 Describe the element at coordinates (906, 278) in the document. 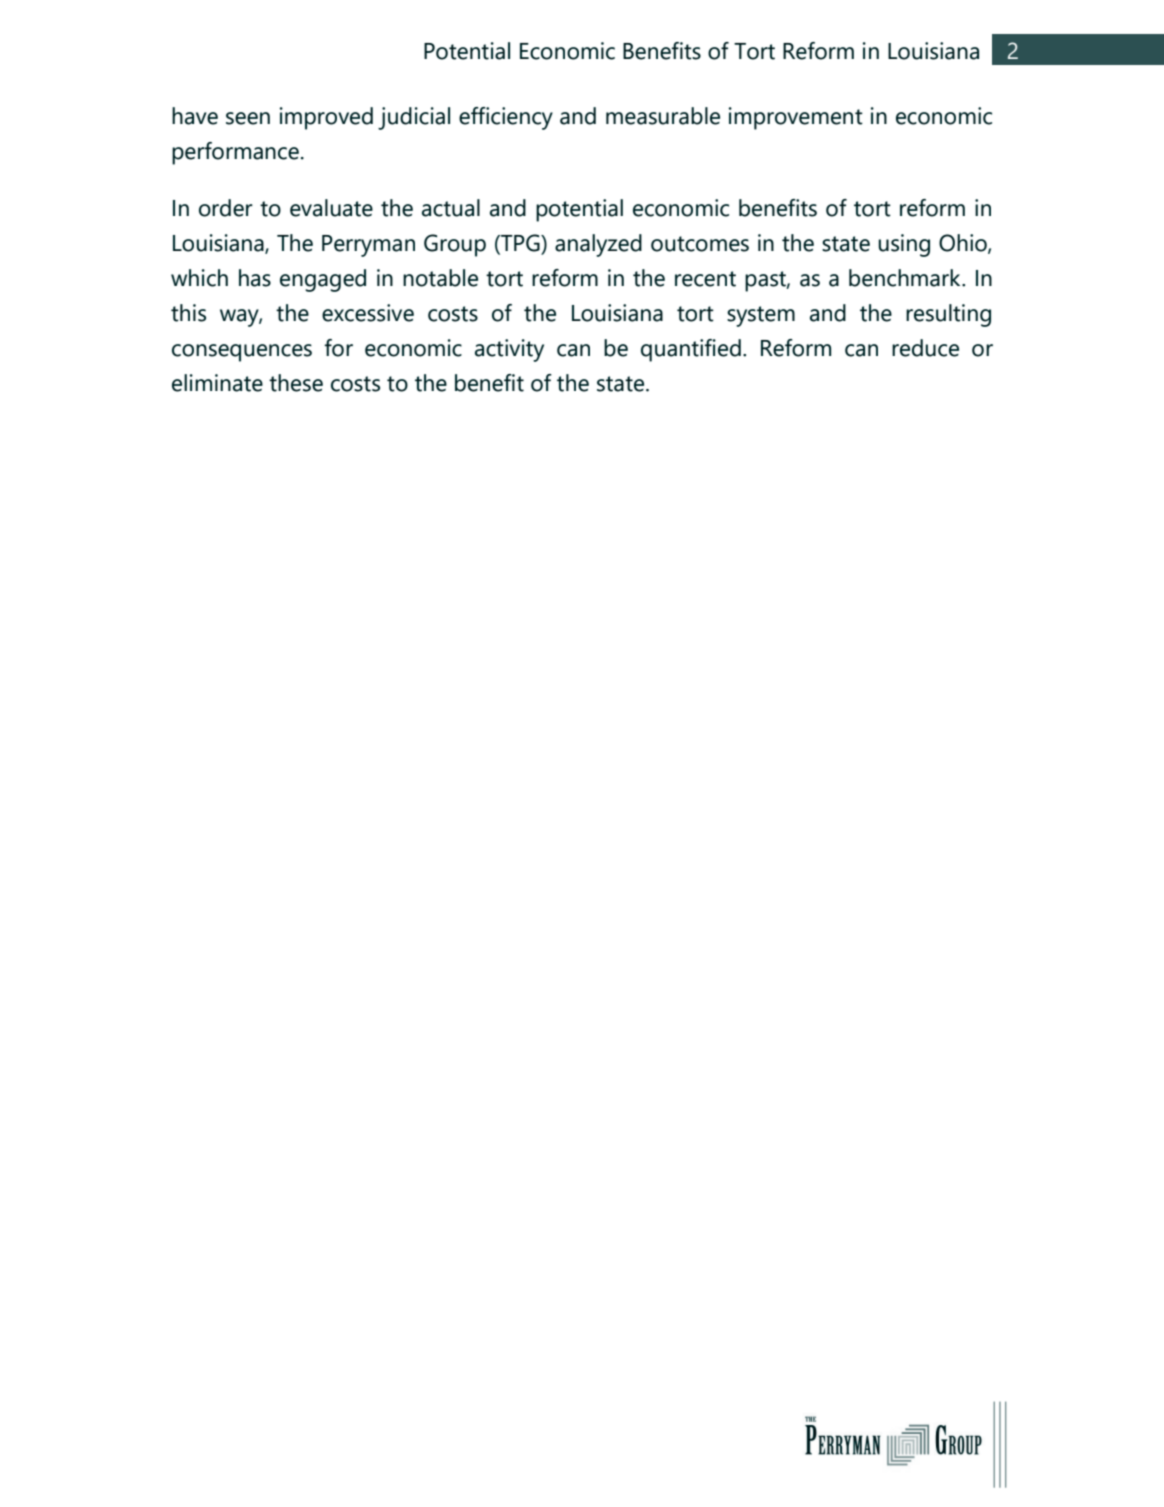

I see `benchmark` at that location.
